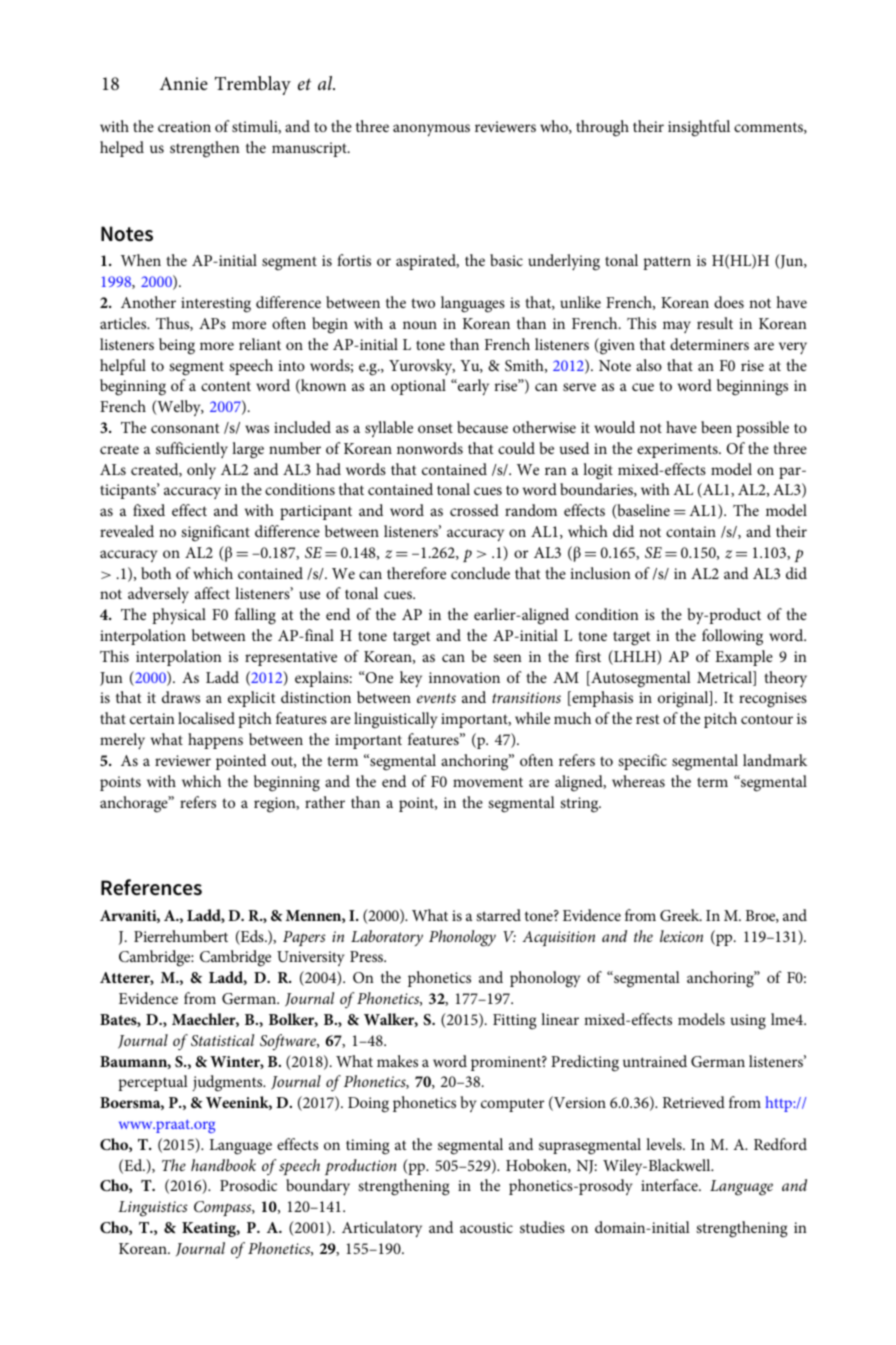 Image resolution: width=896 pixels, height=1345 pixels. Describe the element at coordinates (151, 887) in the image. I see `References` at that location.
